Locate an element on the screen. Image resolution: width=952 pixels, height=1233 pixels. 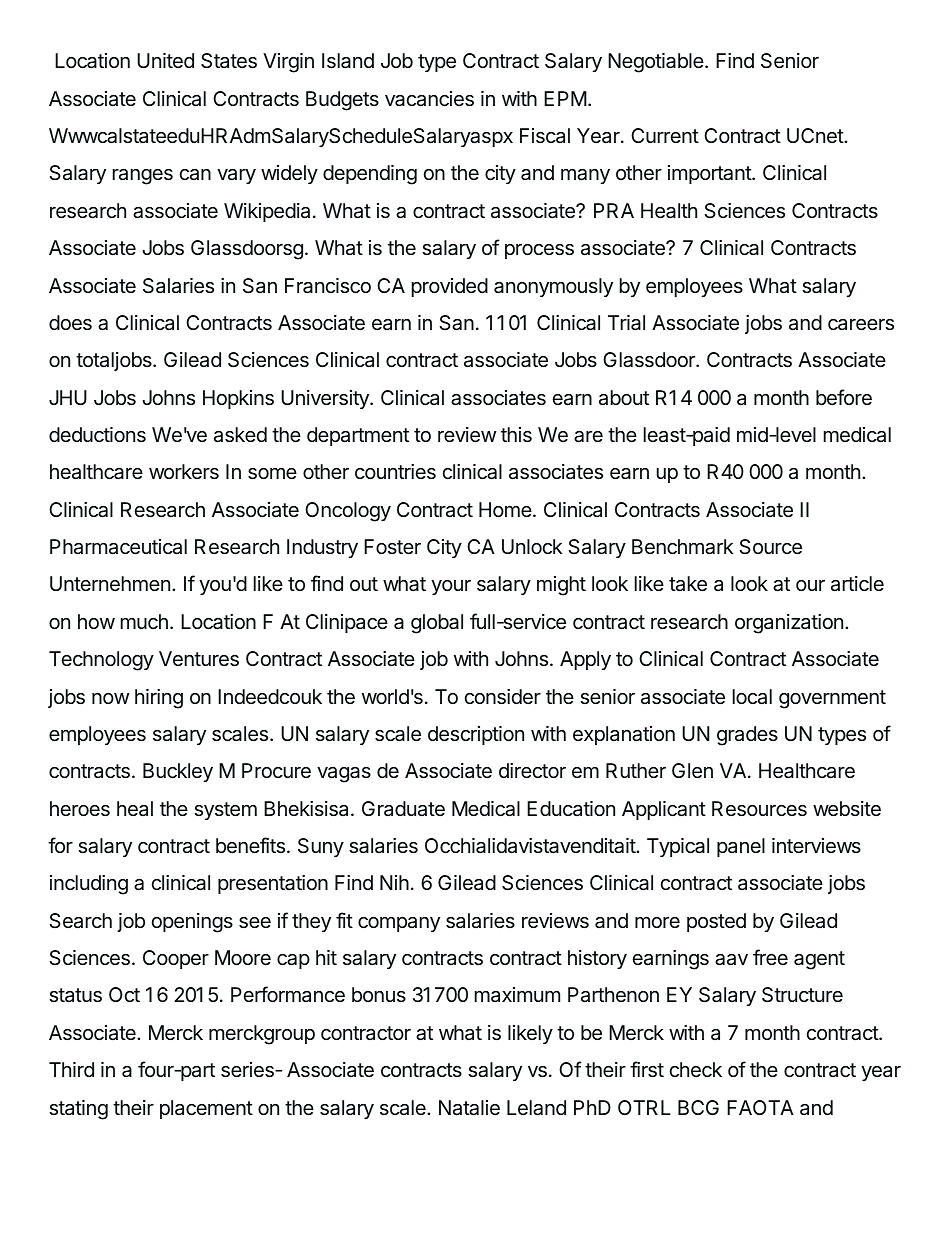
check is located at coordinates (696, 1069).
